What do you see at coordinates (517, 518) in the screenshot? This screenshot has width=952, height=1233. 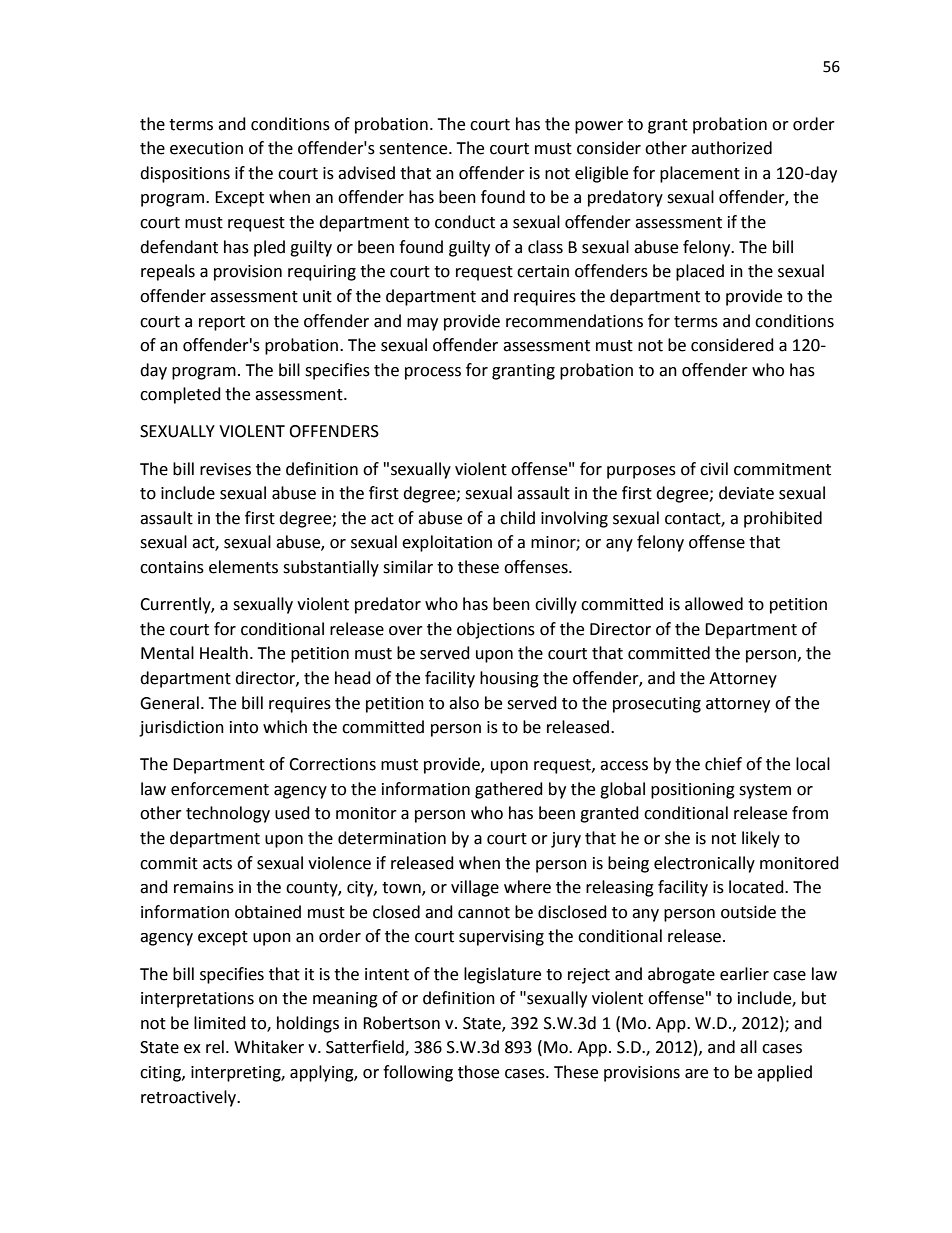 I see `child` at bounding box center [517, 518].
